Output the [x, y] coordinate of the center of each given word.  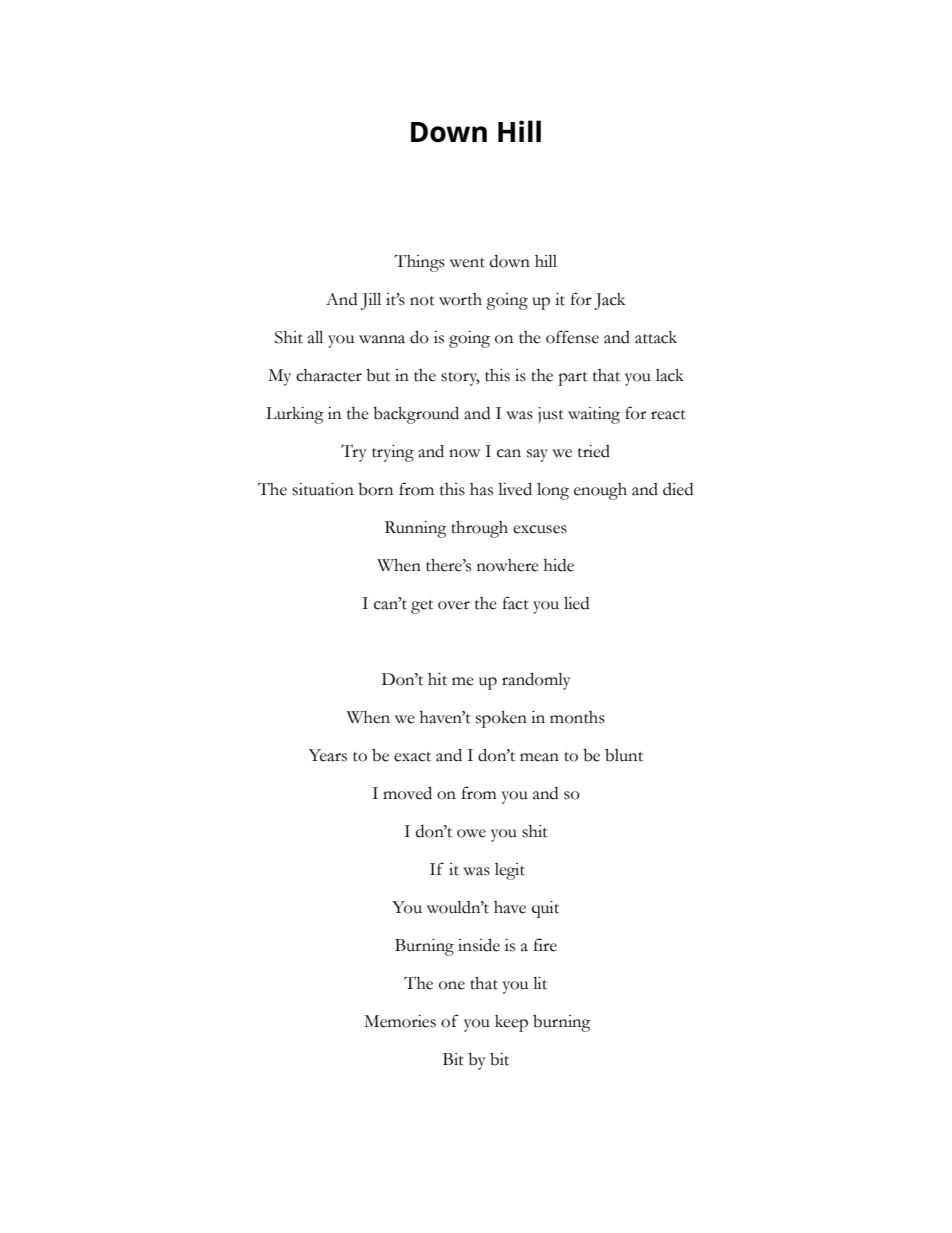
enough [600, 491]
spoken [501, 719]
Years [328, 755]
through [479, 529]
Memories [400, 1021]
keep [511, 1023]
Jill [371, 301]
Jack [609, 301]
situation [323, 489]
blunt [624, 755]
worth [460, 299]
